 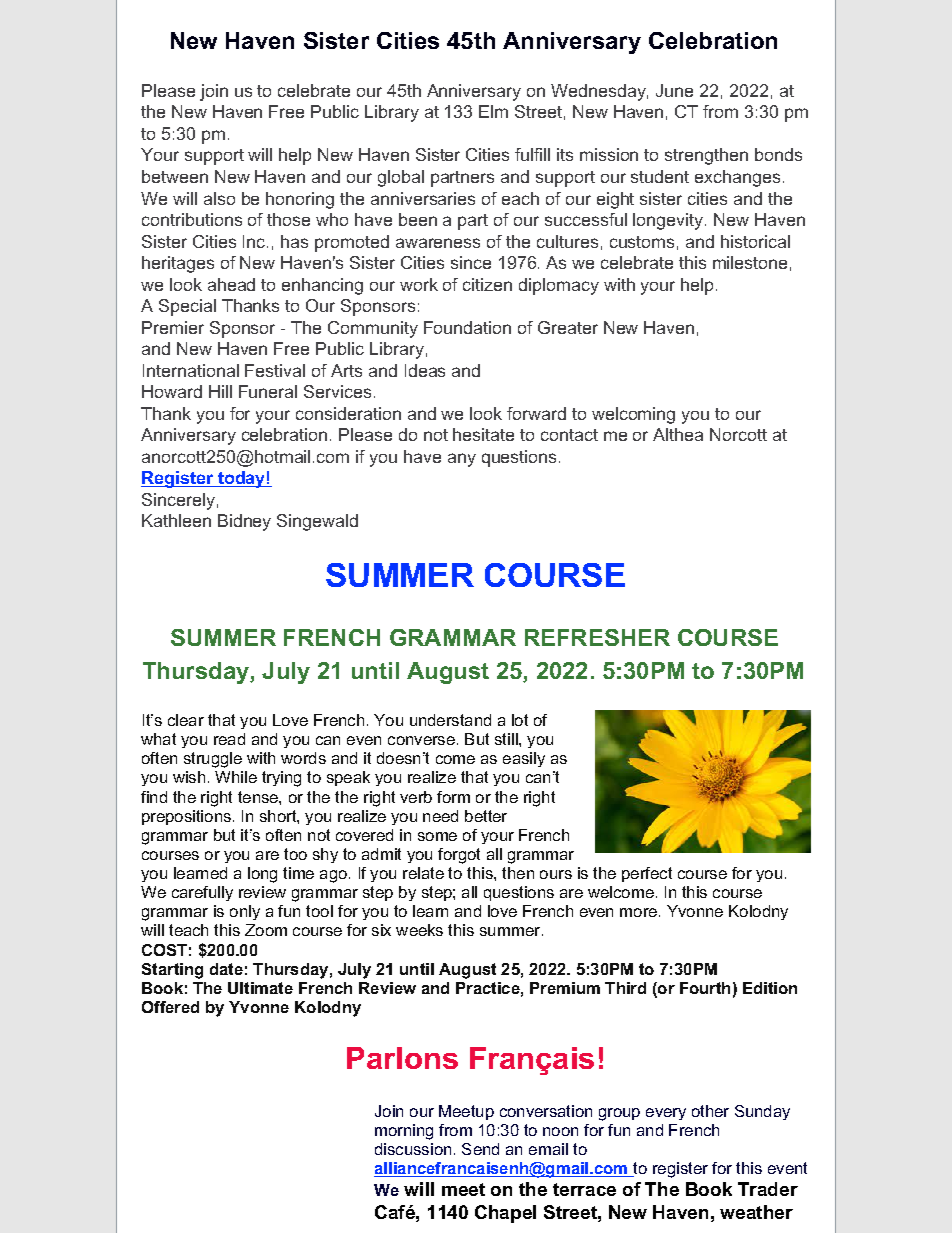 What do you see at coordinates (462, 460) in the image?
I see `any` at bounding box center [462, 460].
